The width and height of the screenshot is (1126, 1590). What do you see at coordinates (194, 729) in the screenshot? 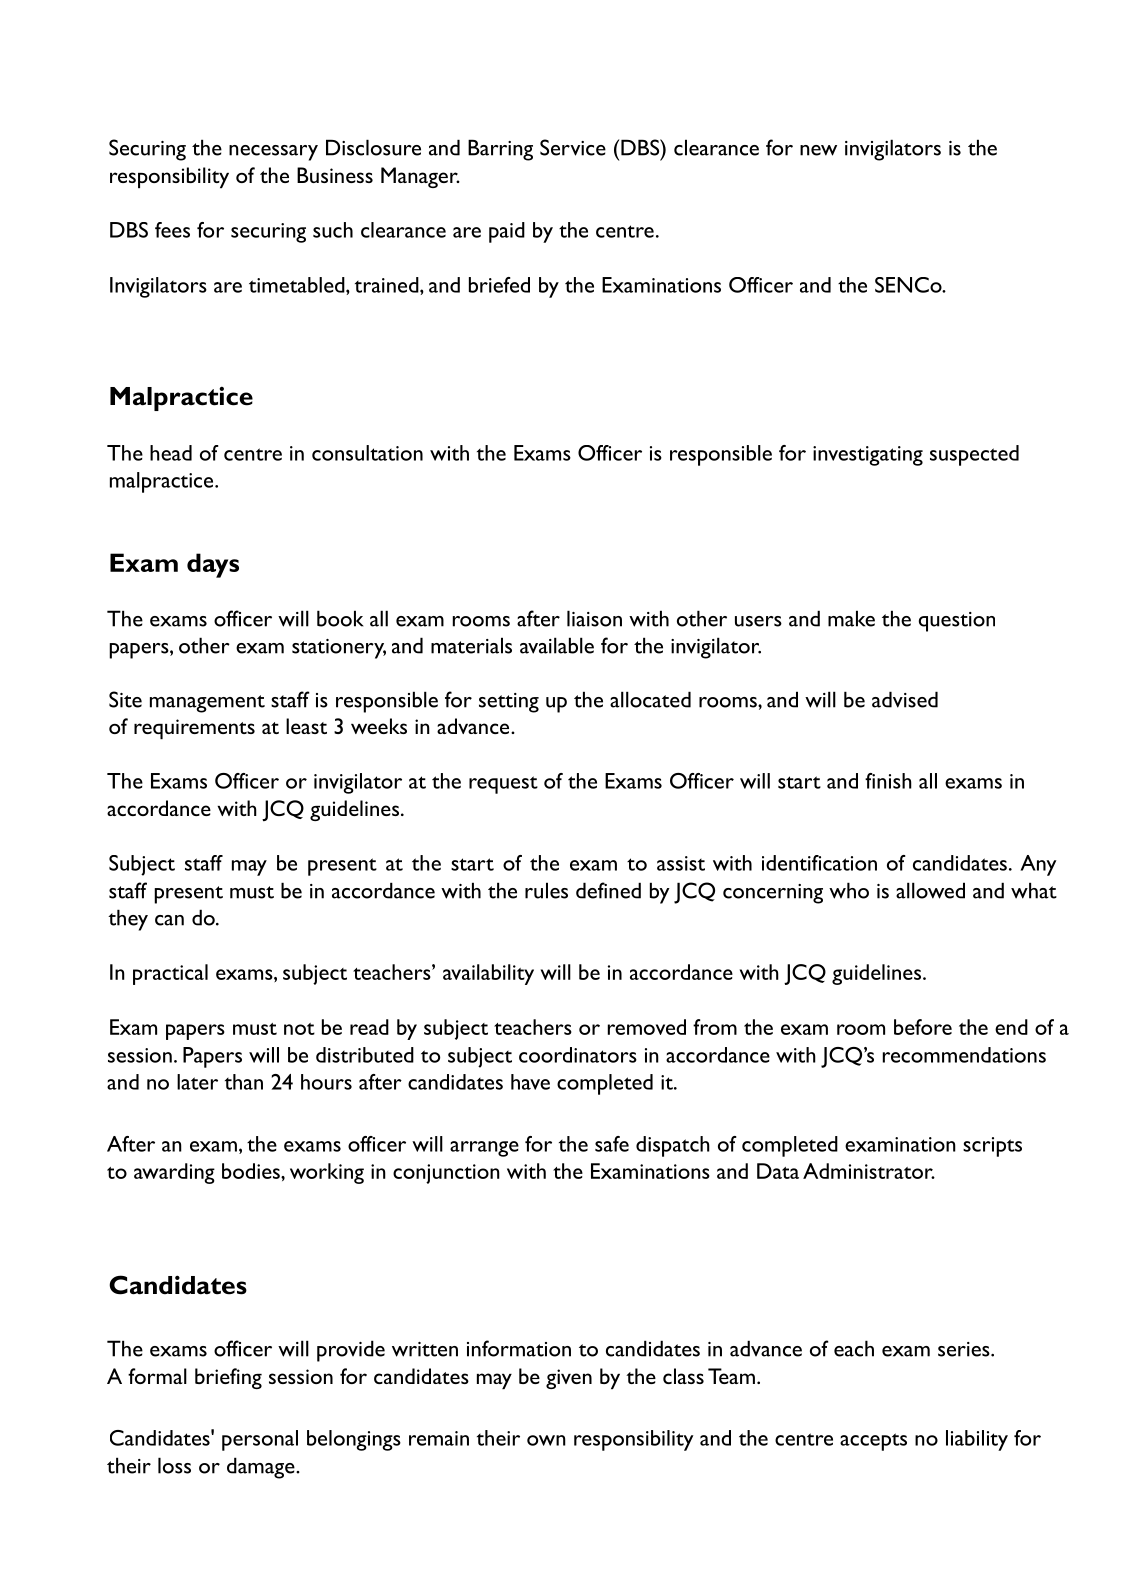
I see `requirements` at bounding box center [194, 729].
